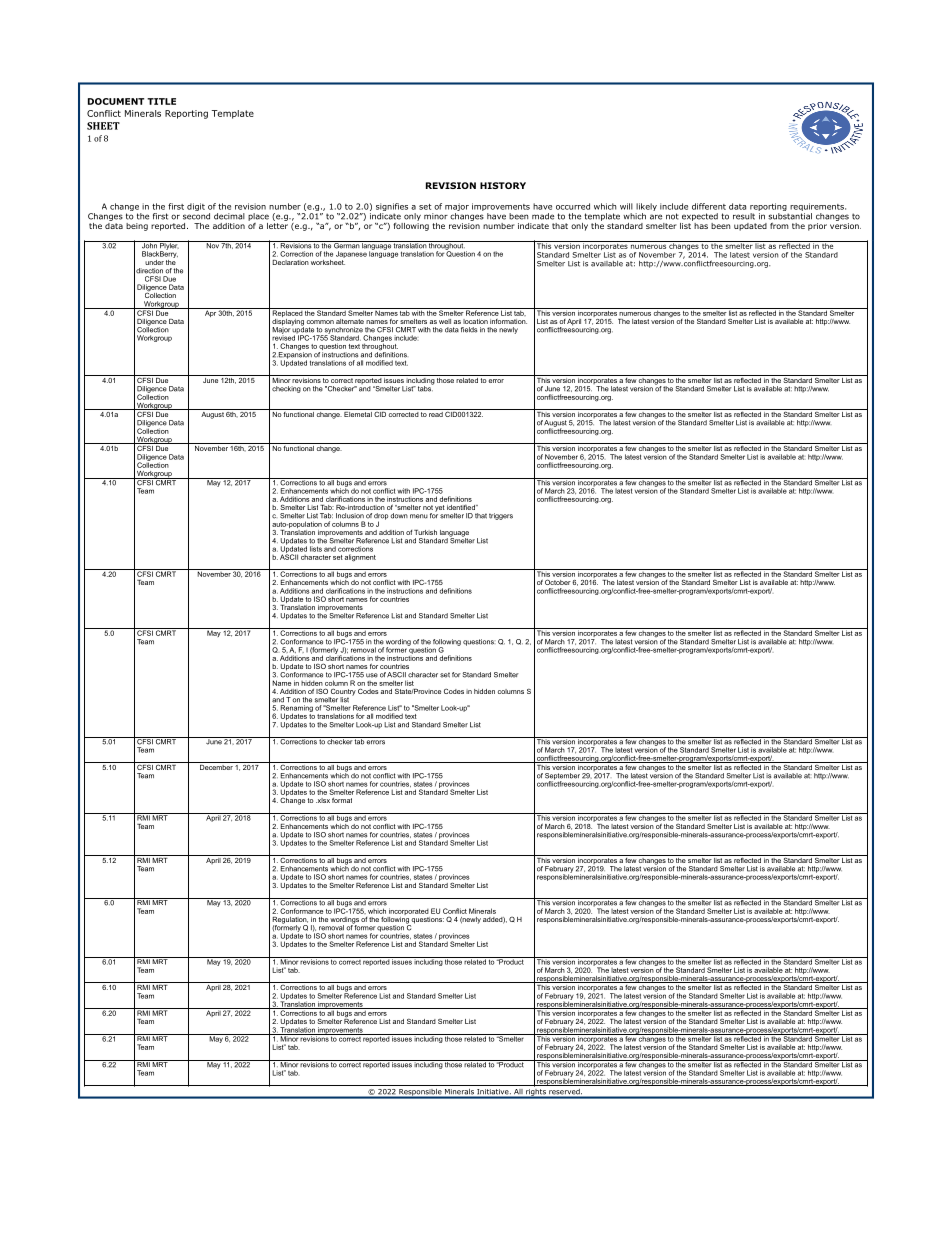 The height and width of the image is (1233, 952). I want to click on December, so click(216, 766).
